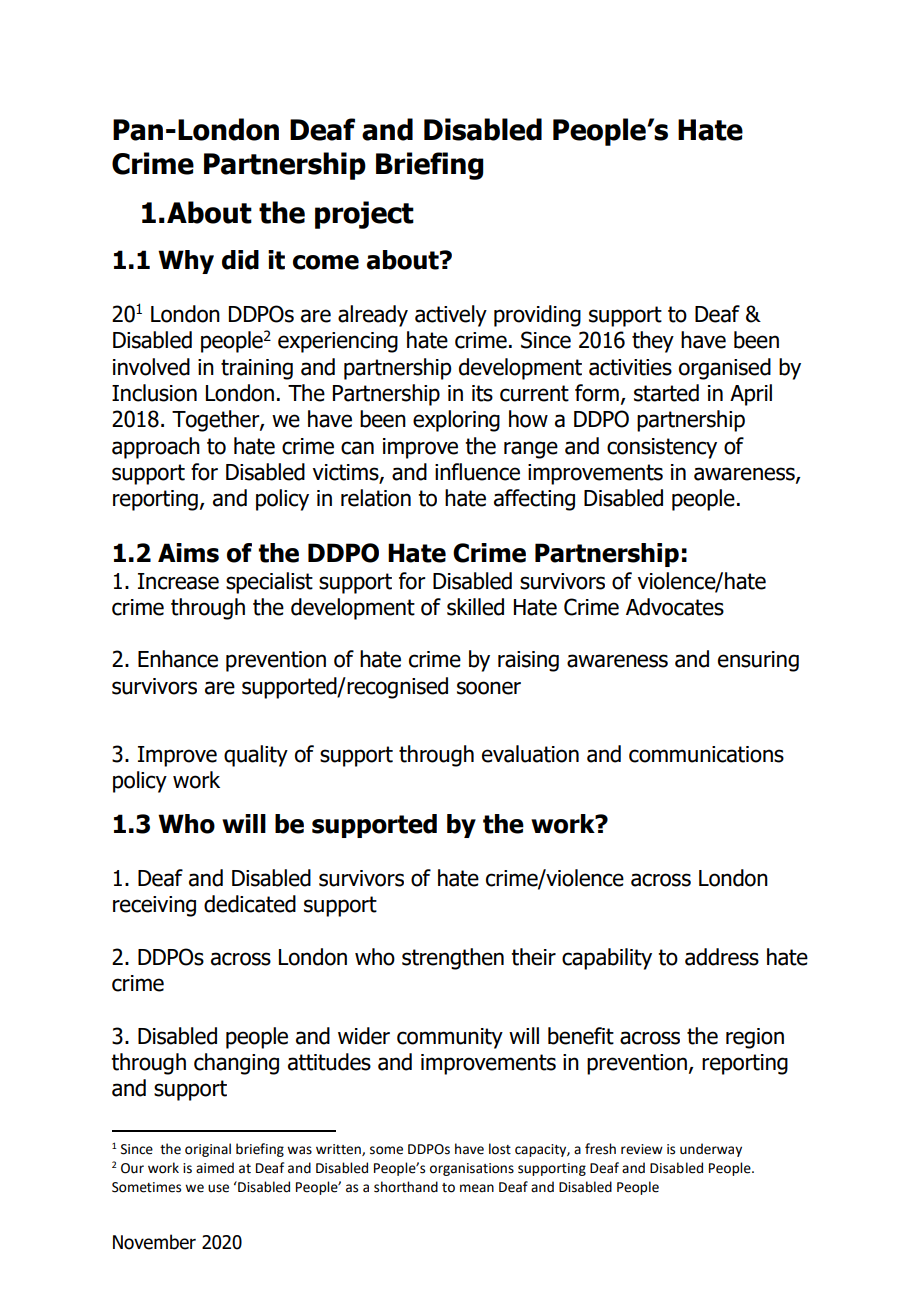 The image size is (924, 1308). What do you see at coordinates (250, 904) in the screenshot?
I see `dedicated` at bounding box center [250, 904].
